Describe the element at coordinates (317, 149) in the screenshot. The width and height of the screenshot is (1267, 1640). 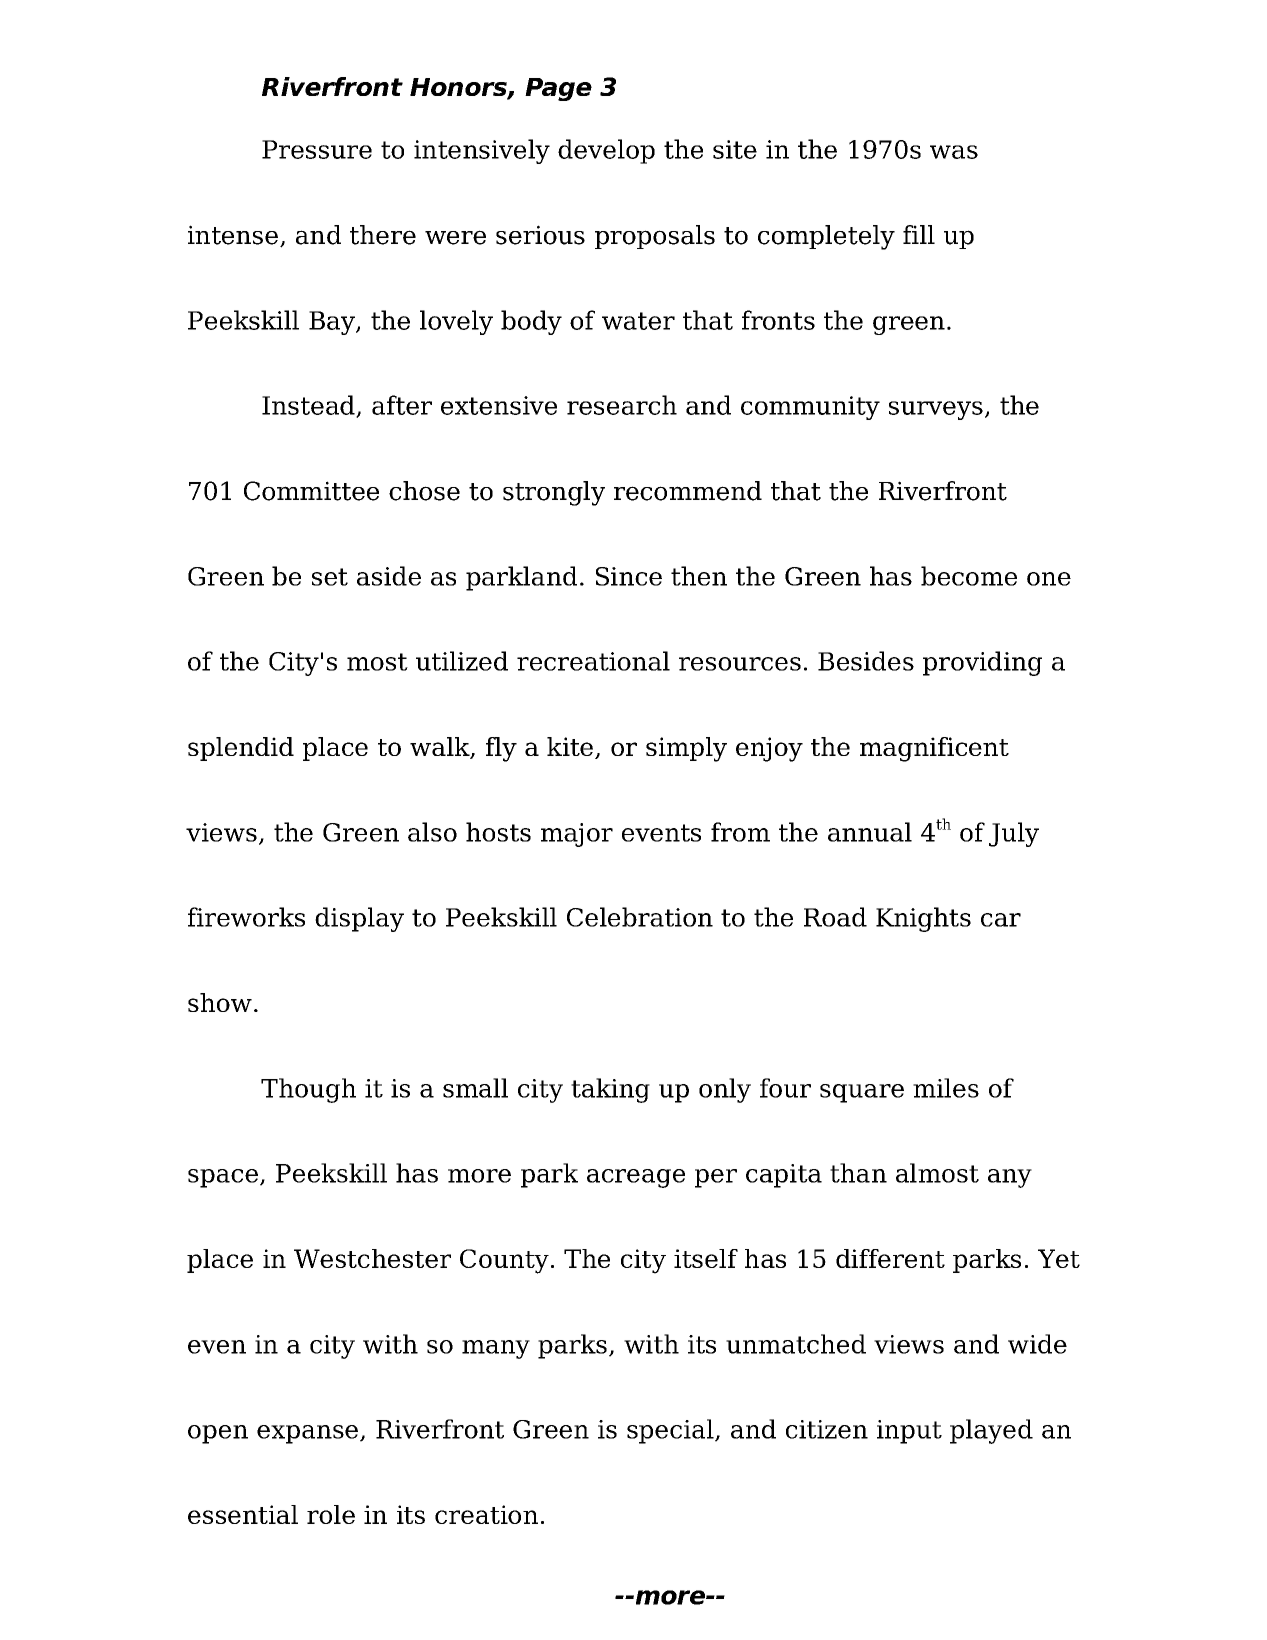
I see `Pressure` at that location.
